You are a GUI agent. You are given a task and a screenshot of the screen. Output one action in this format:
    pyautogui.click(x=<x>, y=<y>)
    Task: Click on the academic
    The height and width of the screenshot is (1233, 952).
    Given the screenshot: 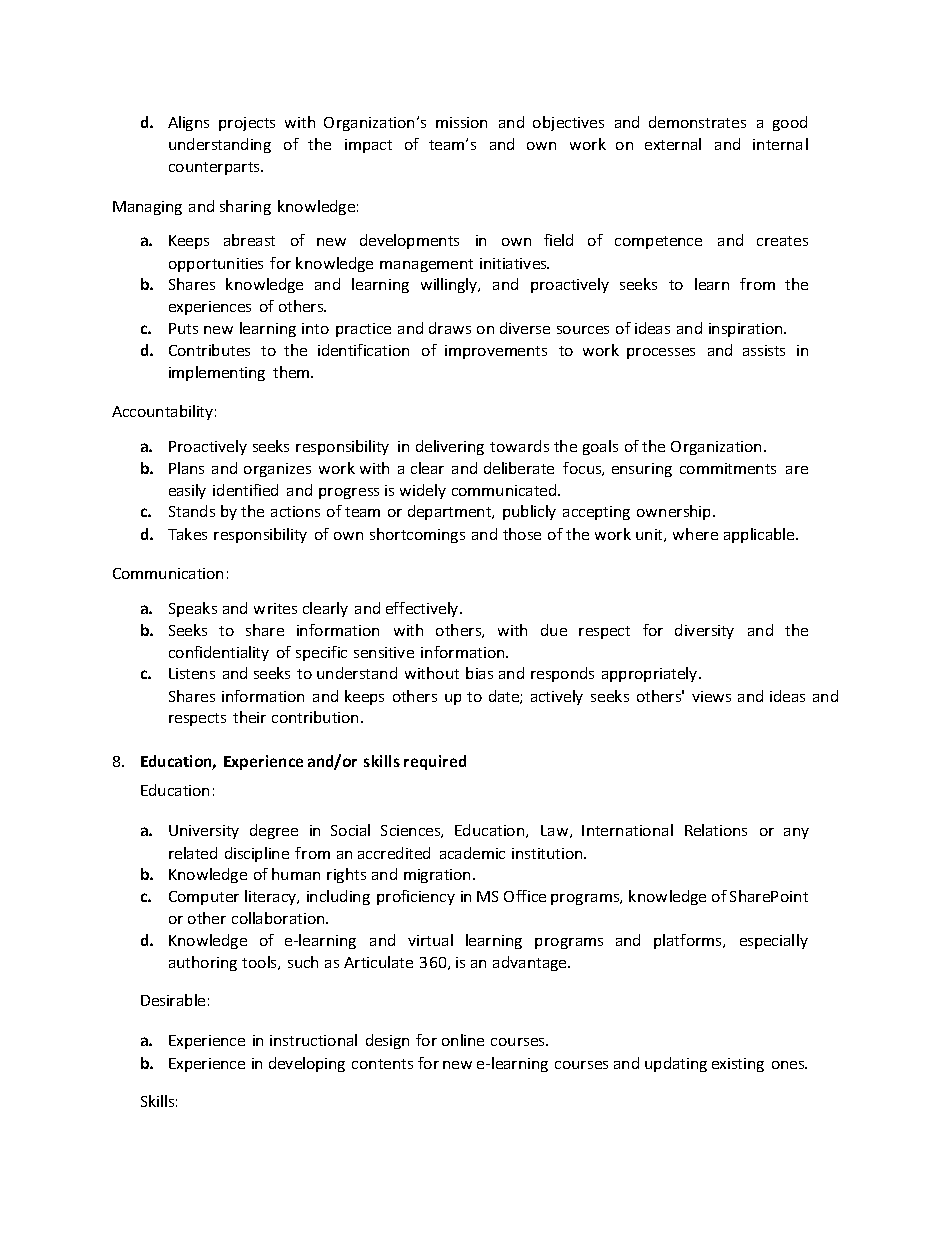 What is the action you would take?
    pyautogui.click(x=472, y=853)
